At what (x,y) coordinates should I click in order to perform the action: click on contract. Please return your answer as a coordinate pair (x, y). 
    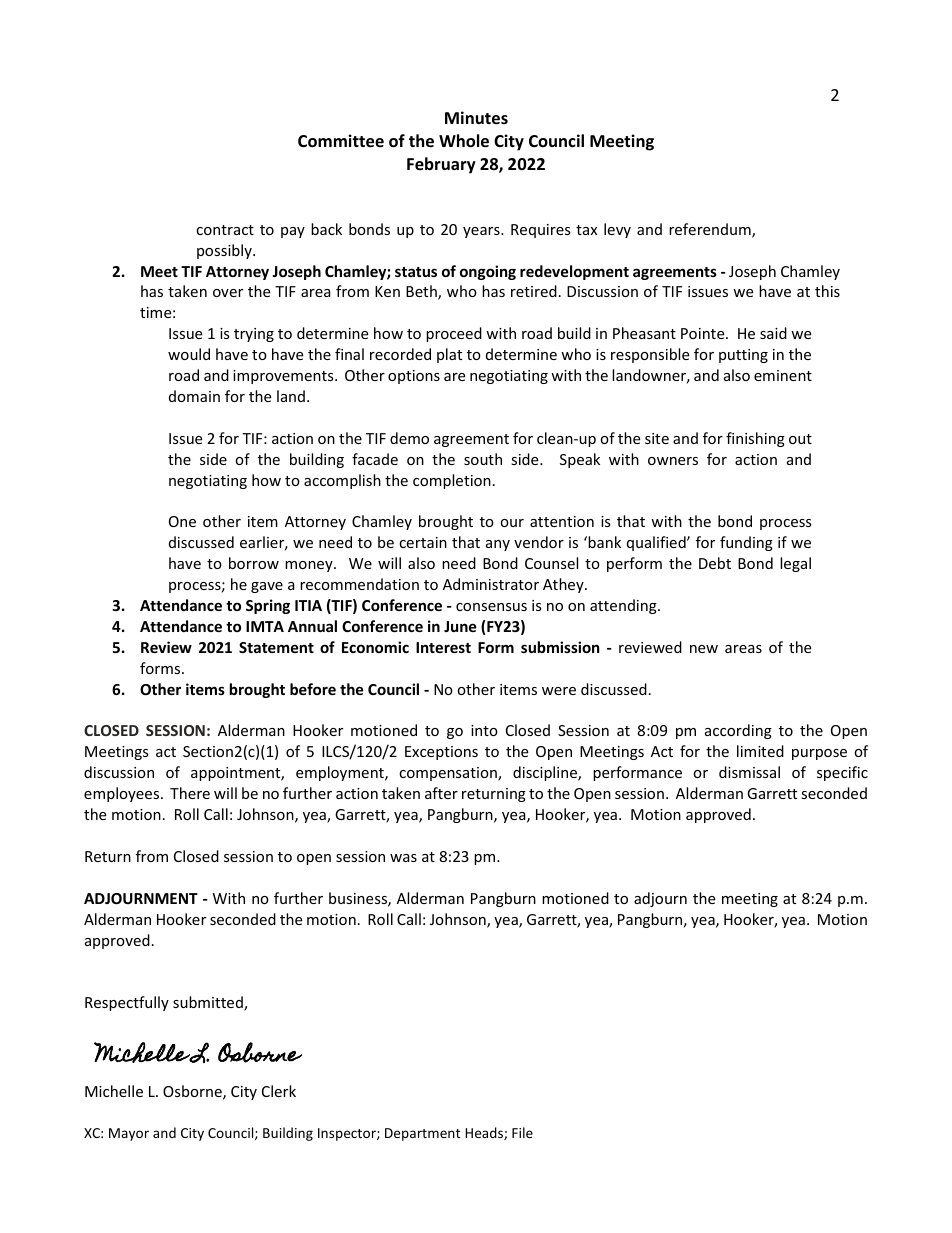
    Looking at the image, I should click on (225, 230).
